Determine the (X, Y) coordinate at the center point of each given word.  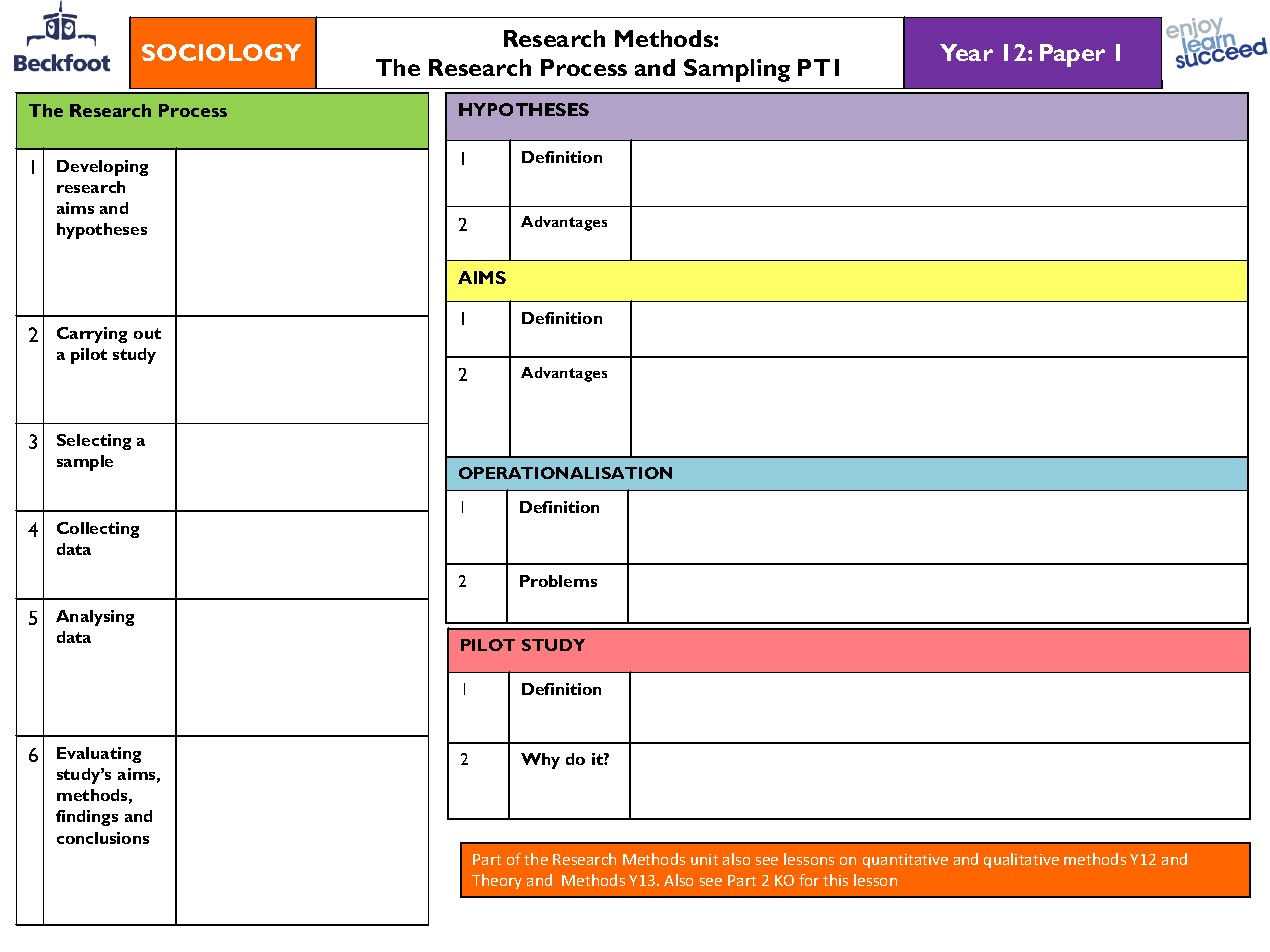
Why (540, 761)
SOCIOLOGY (221, 52)
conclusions (103, 838)
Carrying (92, 335)
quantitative (905, 861)
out (147, 333)
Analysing (95, 618)
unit (704, 859)
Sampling (737, 70)
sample (85, 463)
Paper (1072, 55)
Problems (558, 581)
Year (966, 52)
